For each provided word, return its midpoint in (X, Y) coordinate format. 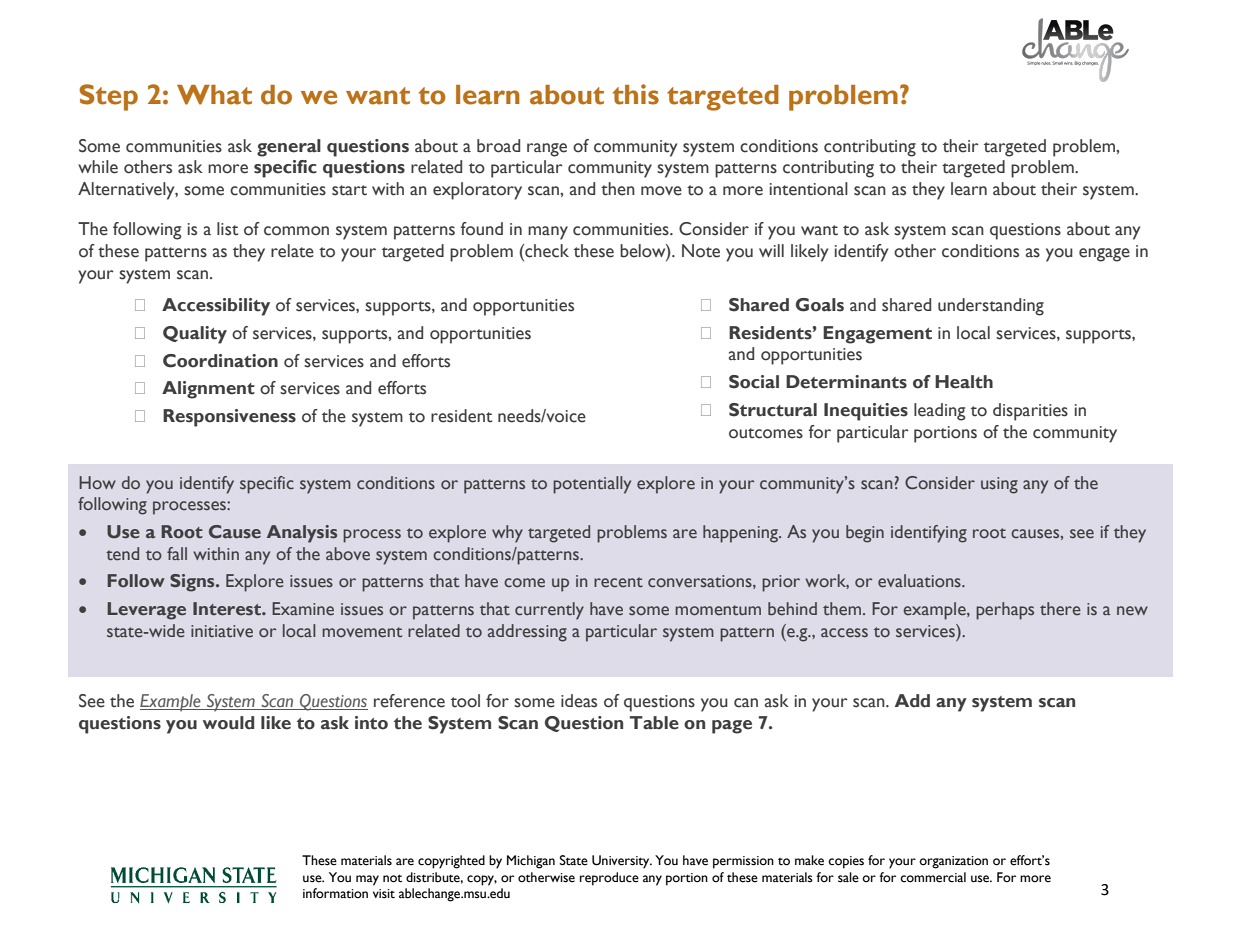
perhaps (1005, 611)
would (228, 723)
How (97, 482)
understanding (991, 307)
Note (701, 251)
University (622, 862)
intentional (809, 189)
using (999, 485)
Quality (195, 335)
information (335, 893)
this (636, 94)
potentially (592, 485)
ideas (579, 701)
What (214, 95)
